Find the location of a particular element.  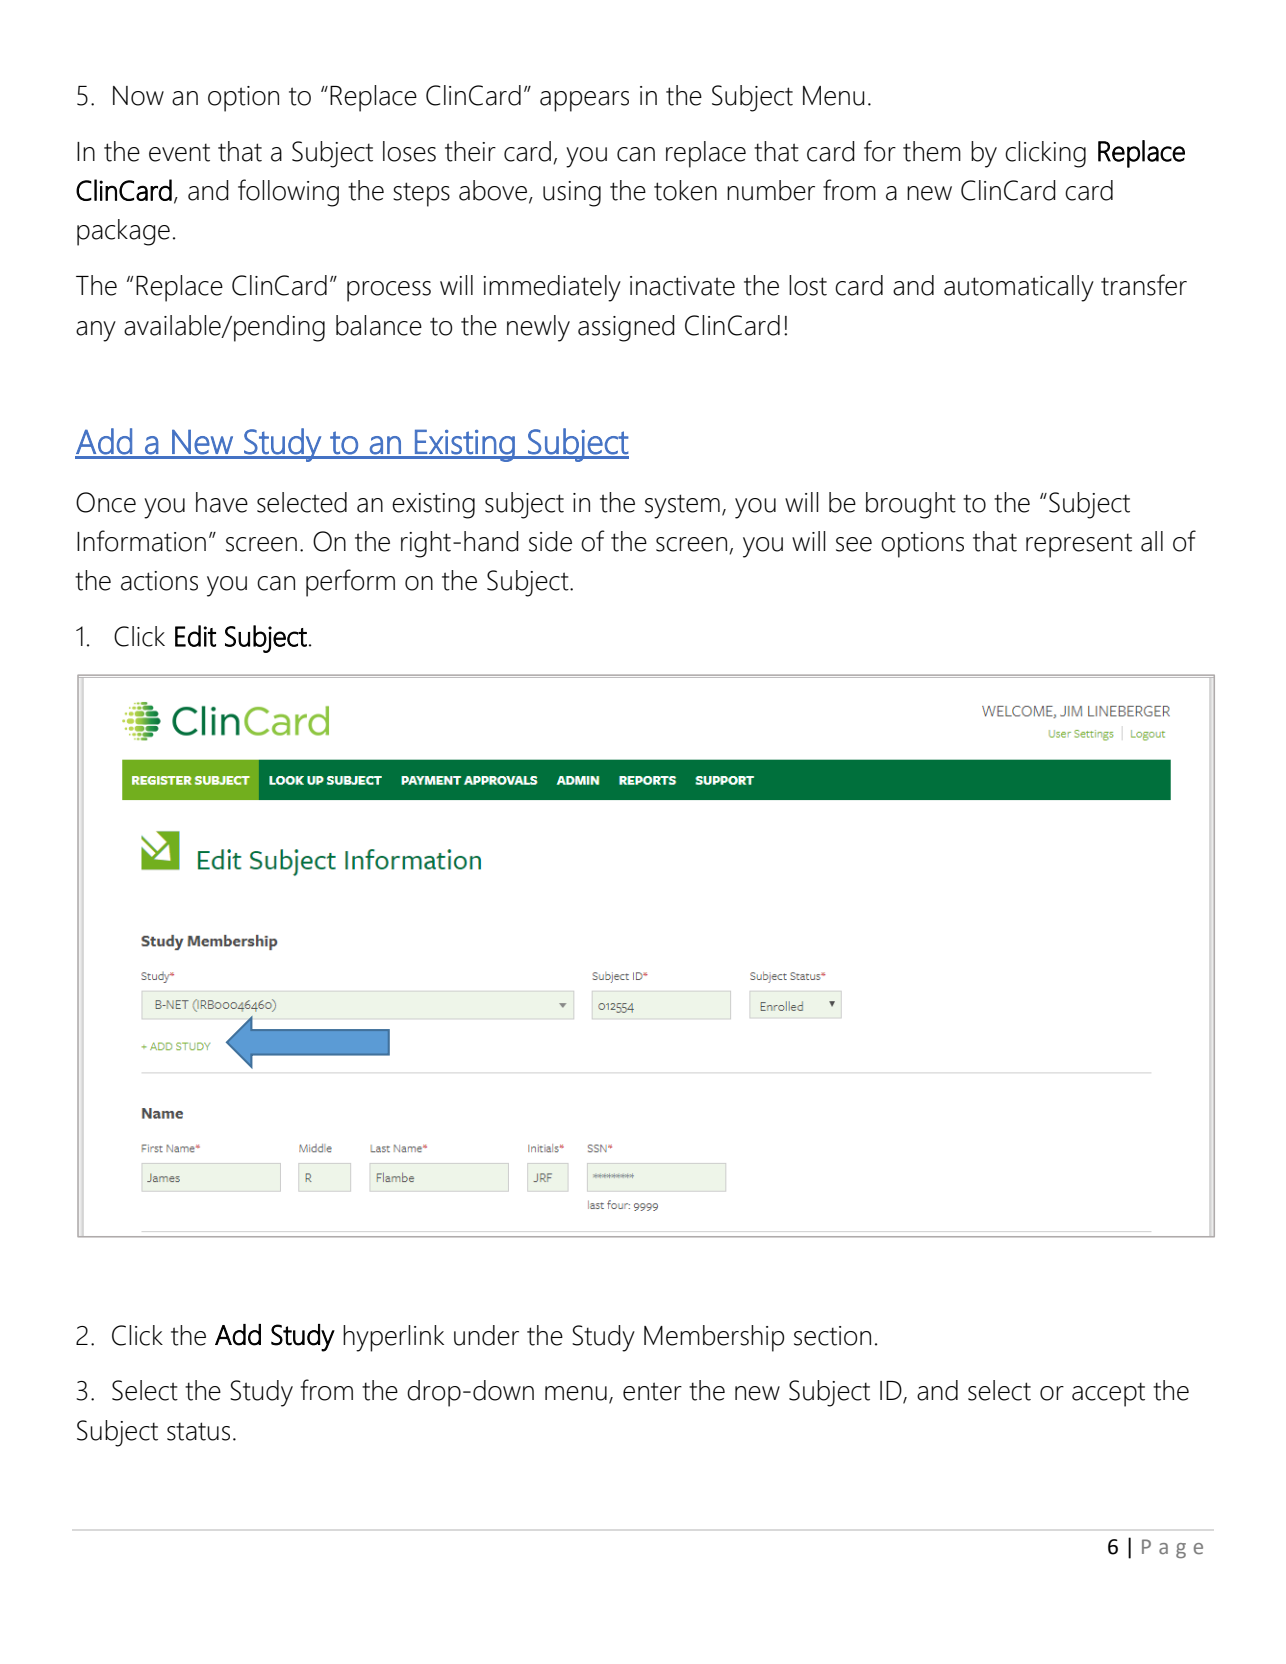

event is located at coordinates (179, 152).
